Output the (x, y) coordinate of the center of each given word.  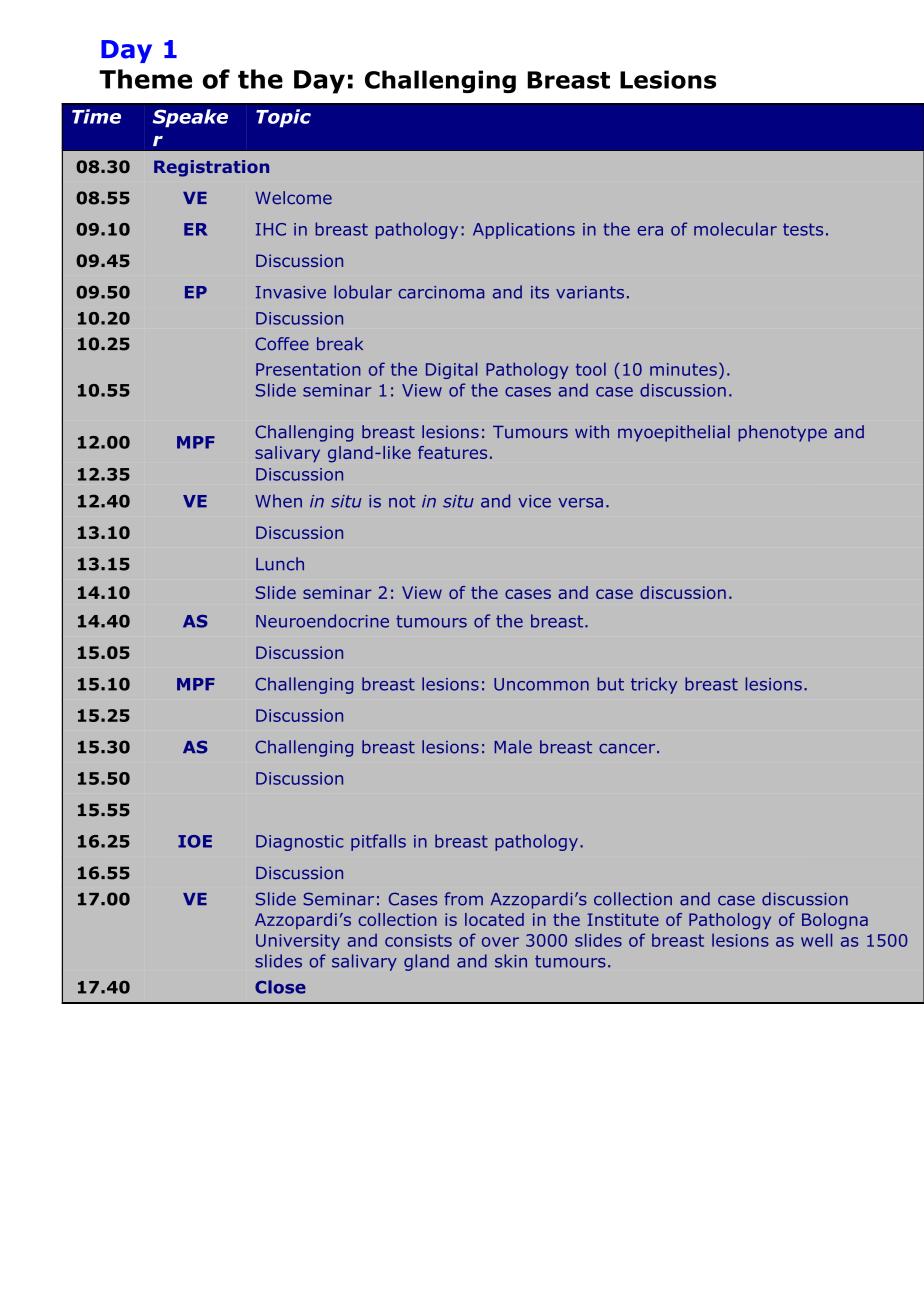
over (500, 942)
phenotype (782, 433)
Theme (145, 79)
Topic (283, 118)
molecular (735, 229)
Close (280, 987)
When (278, 501)
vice (534, 501)
